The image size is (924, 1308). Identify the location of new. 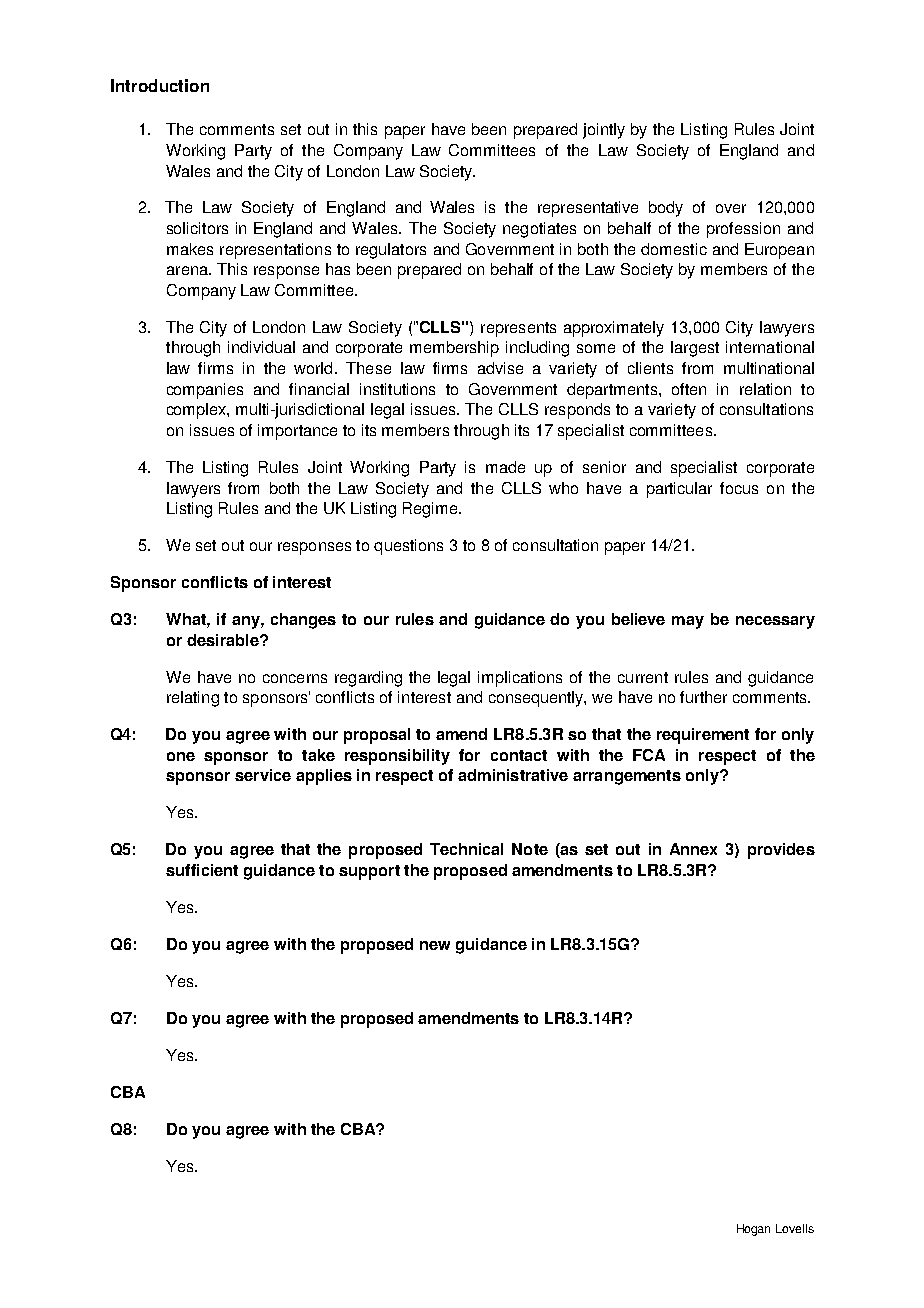
(435, 945).
